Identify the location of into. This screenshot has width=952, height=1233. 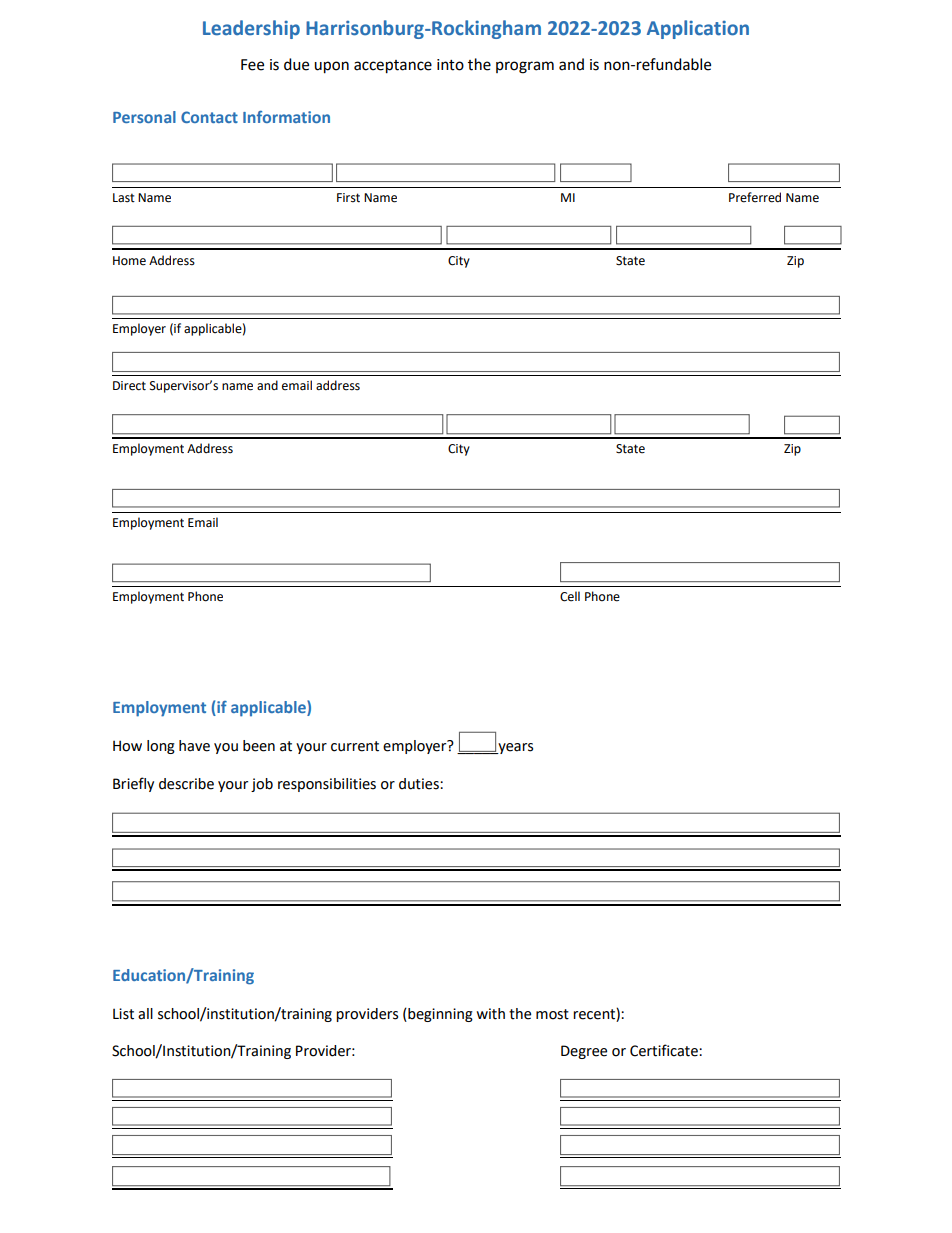
(450, 65).
